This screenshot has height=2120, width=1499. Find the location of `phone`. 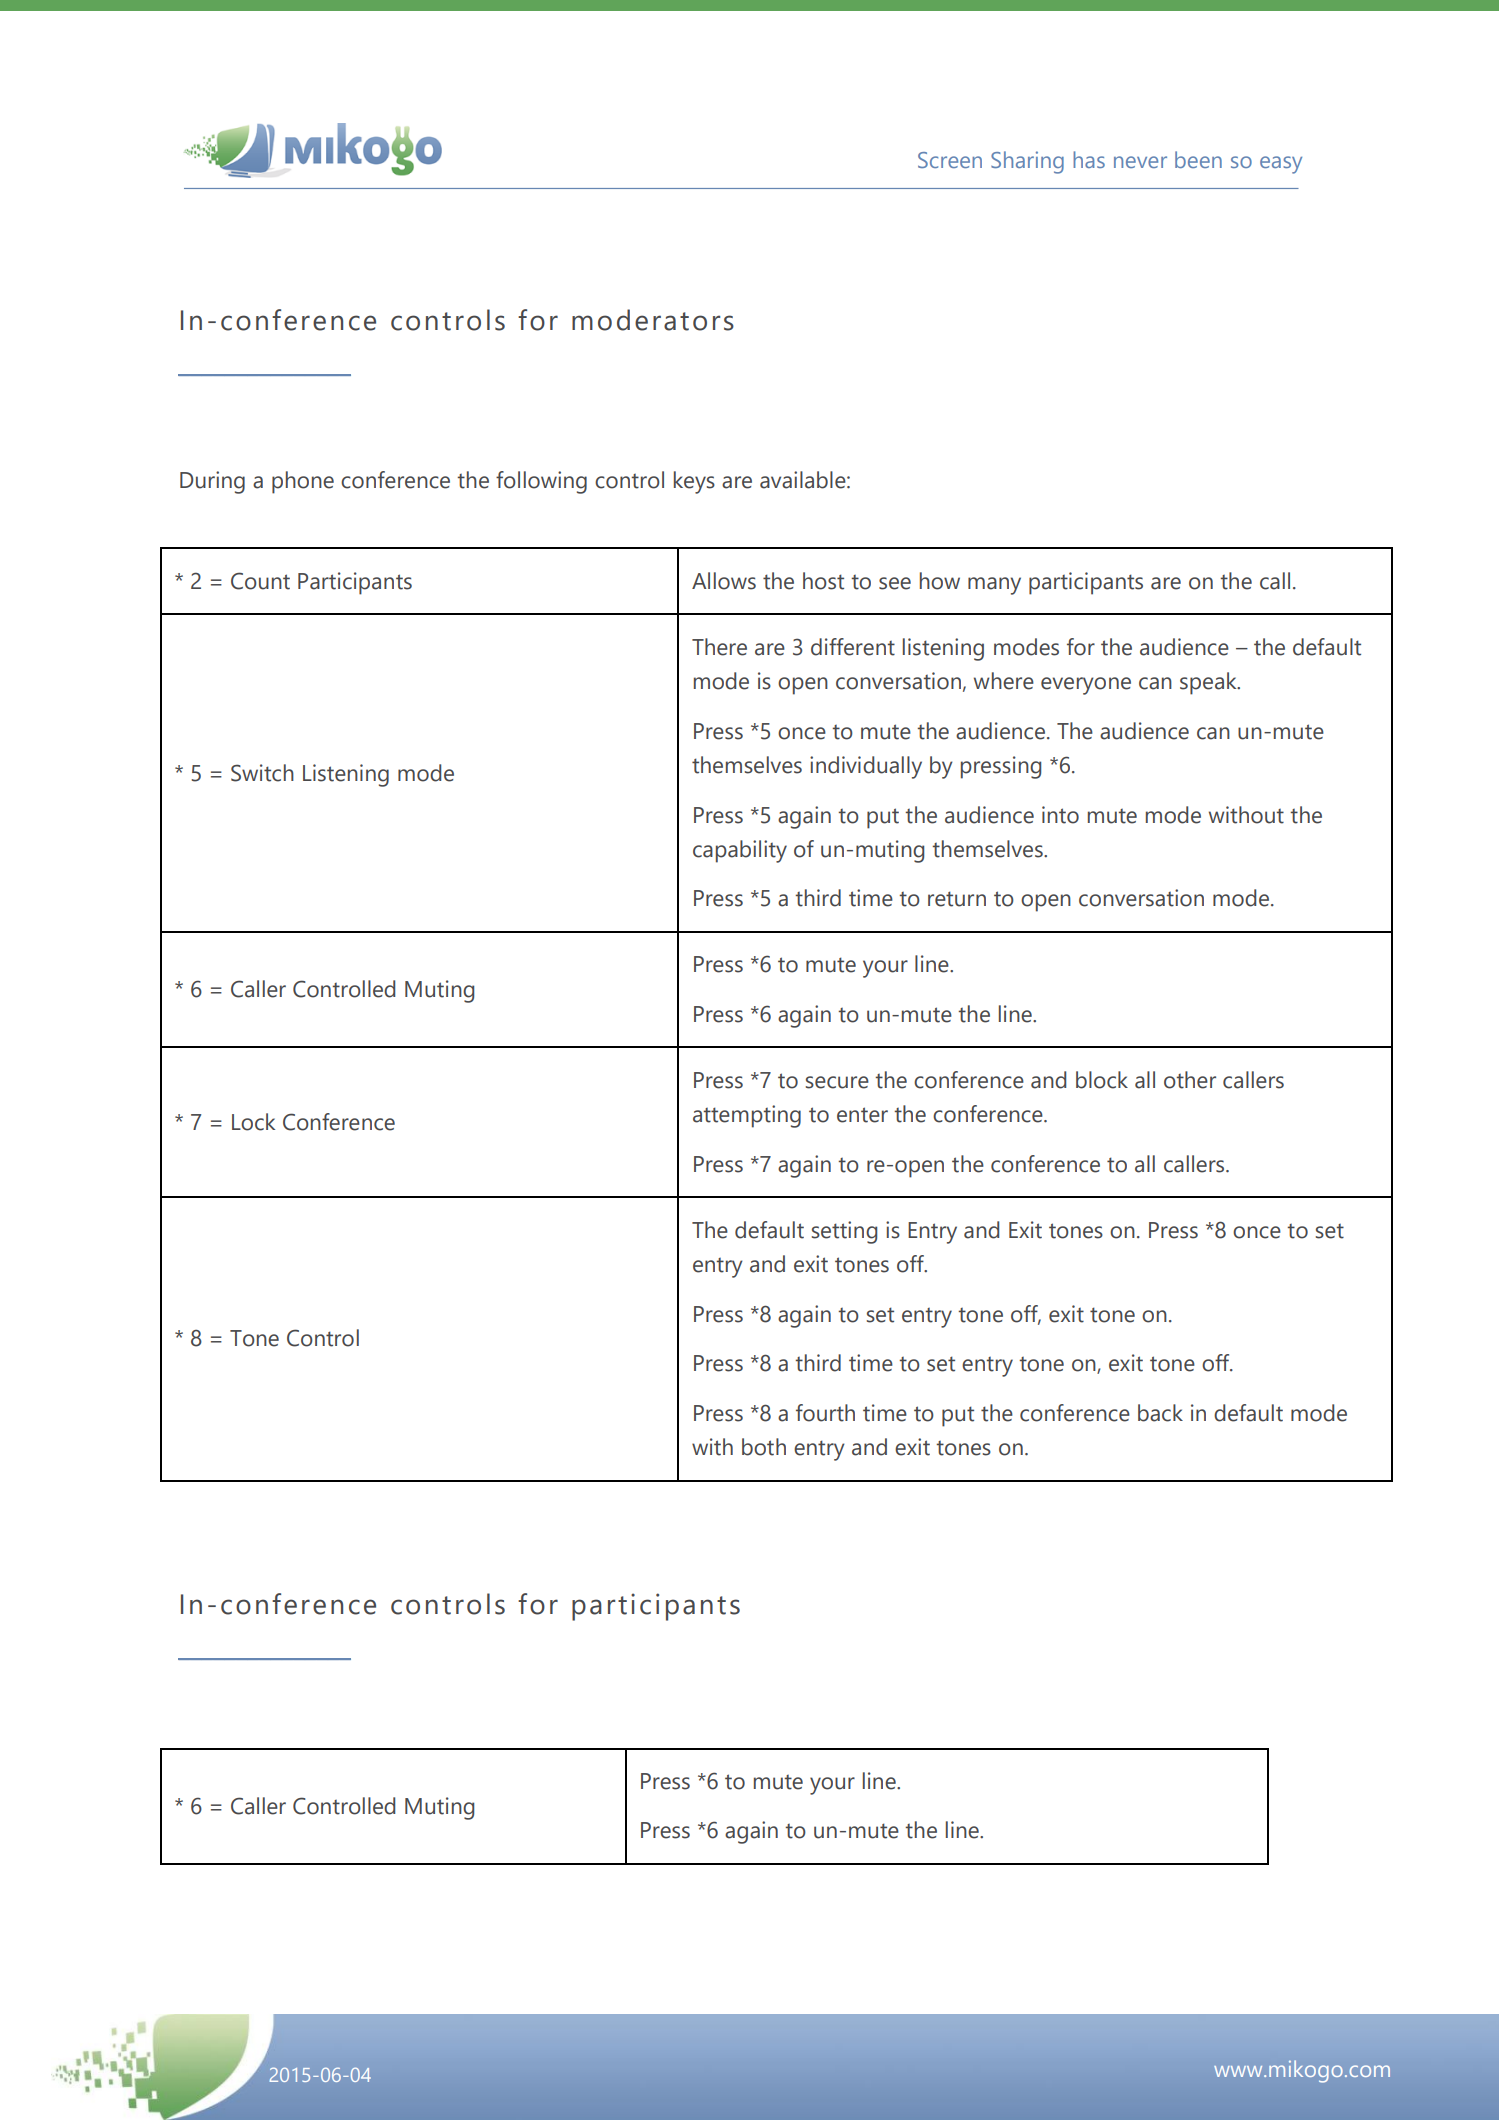

phone is located at coordinates (303, 482).
